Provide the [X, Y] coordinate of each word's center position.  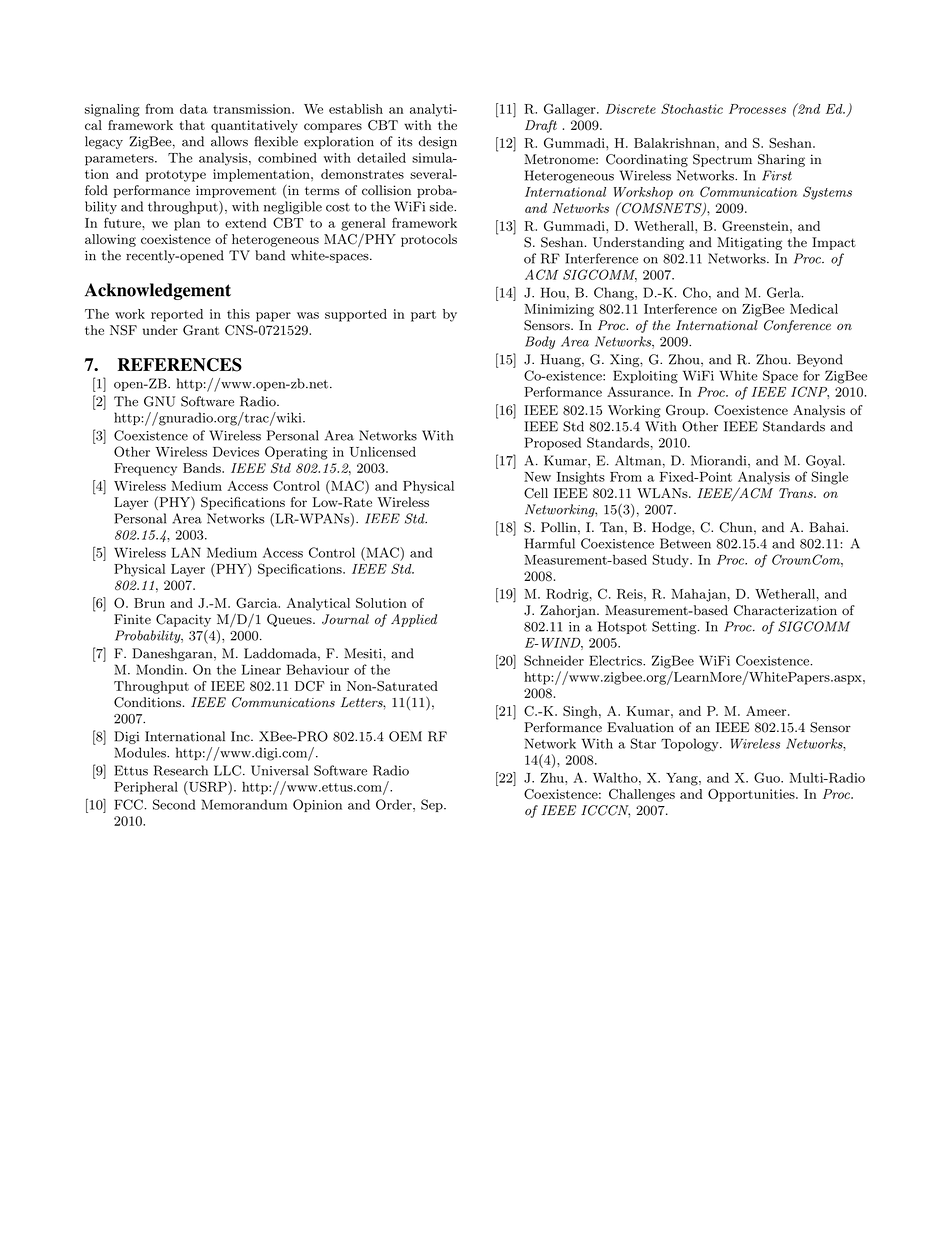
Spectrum [722, 160]
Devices [236, 452]
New [537, 477]
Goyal [825, 461]
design [438, 142]
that [192, 125]
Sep [433, 805]
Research [181, 770]
